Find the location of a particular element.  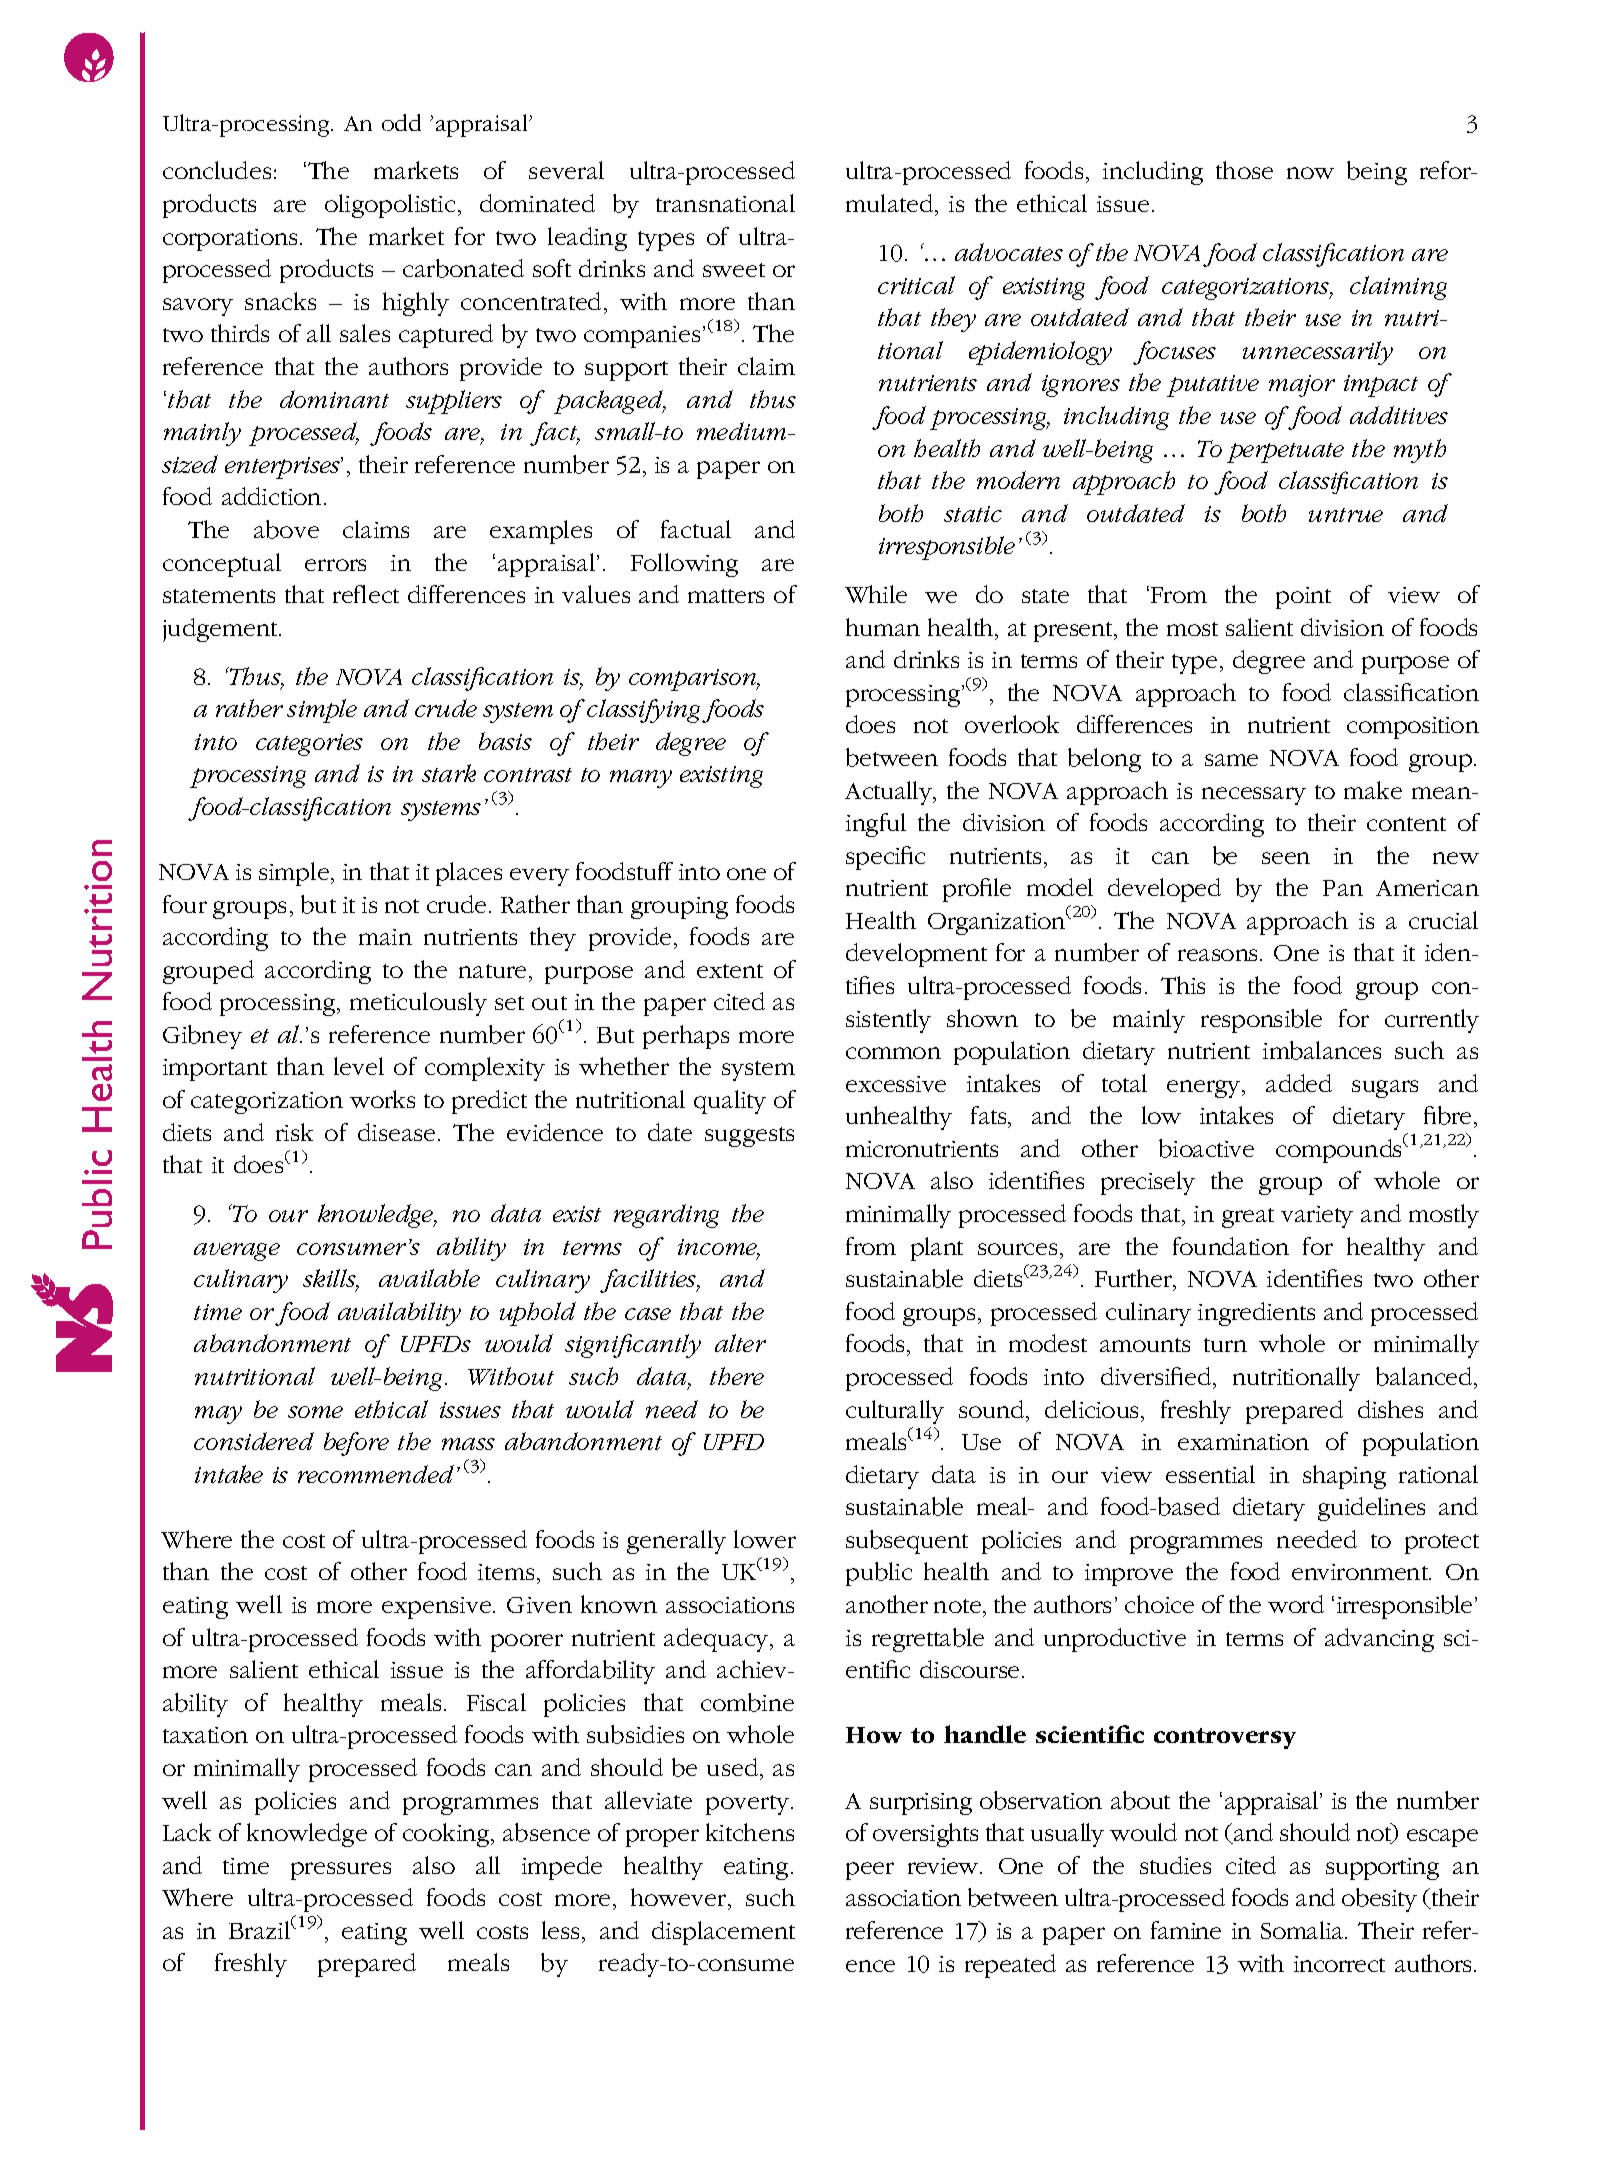

level is located at coordinates (359, 1066).
